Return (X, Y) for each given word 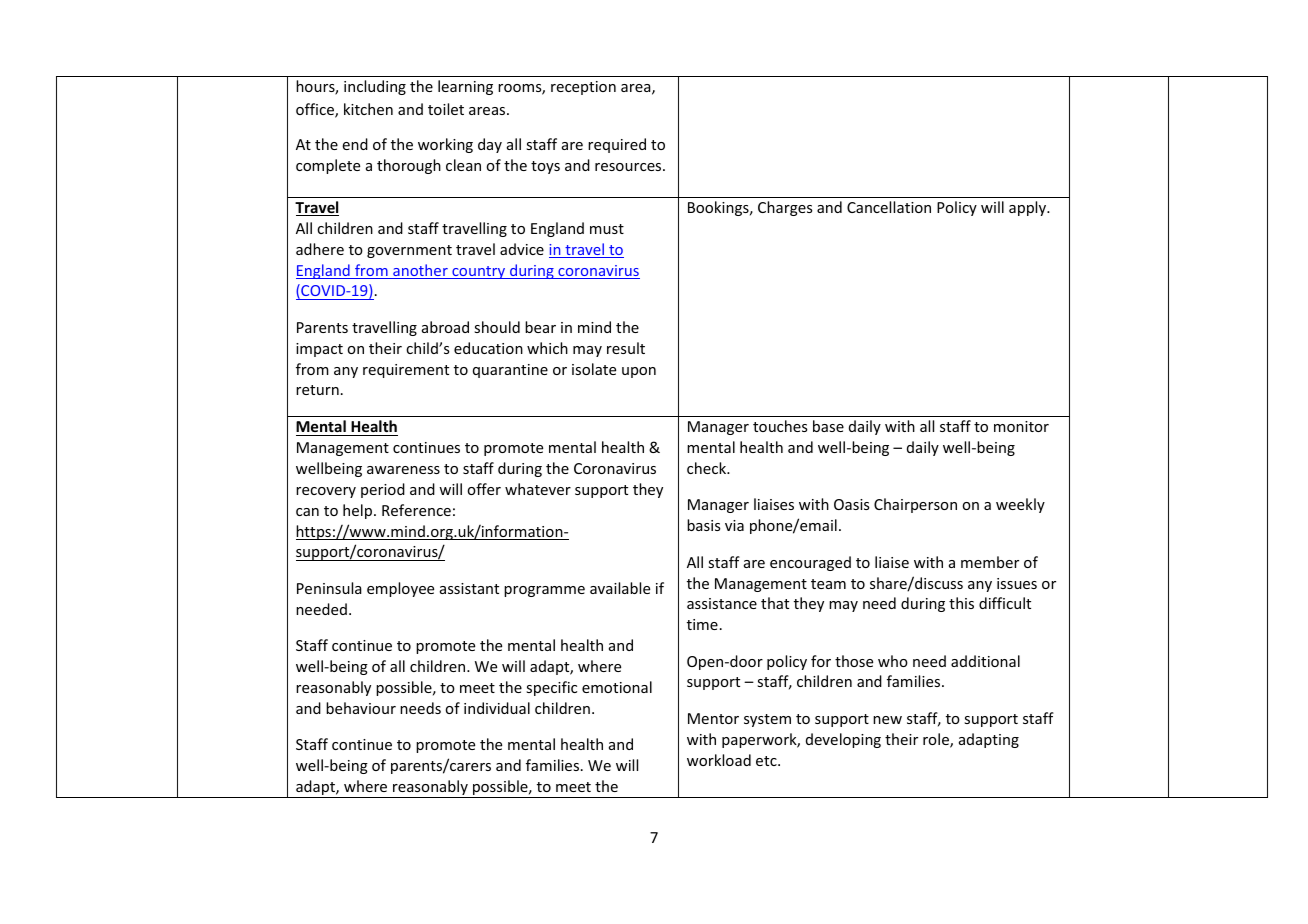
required (617, 145)
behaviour (361, 708)
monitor (1021, 426)
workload (719, 760)
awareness (403, 470)
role (937, 740)
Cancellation (889, 207)
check (708, 468)
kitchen (368, 109)
